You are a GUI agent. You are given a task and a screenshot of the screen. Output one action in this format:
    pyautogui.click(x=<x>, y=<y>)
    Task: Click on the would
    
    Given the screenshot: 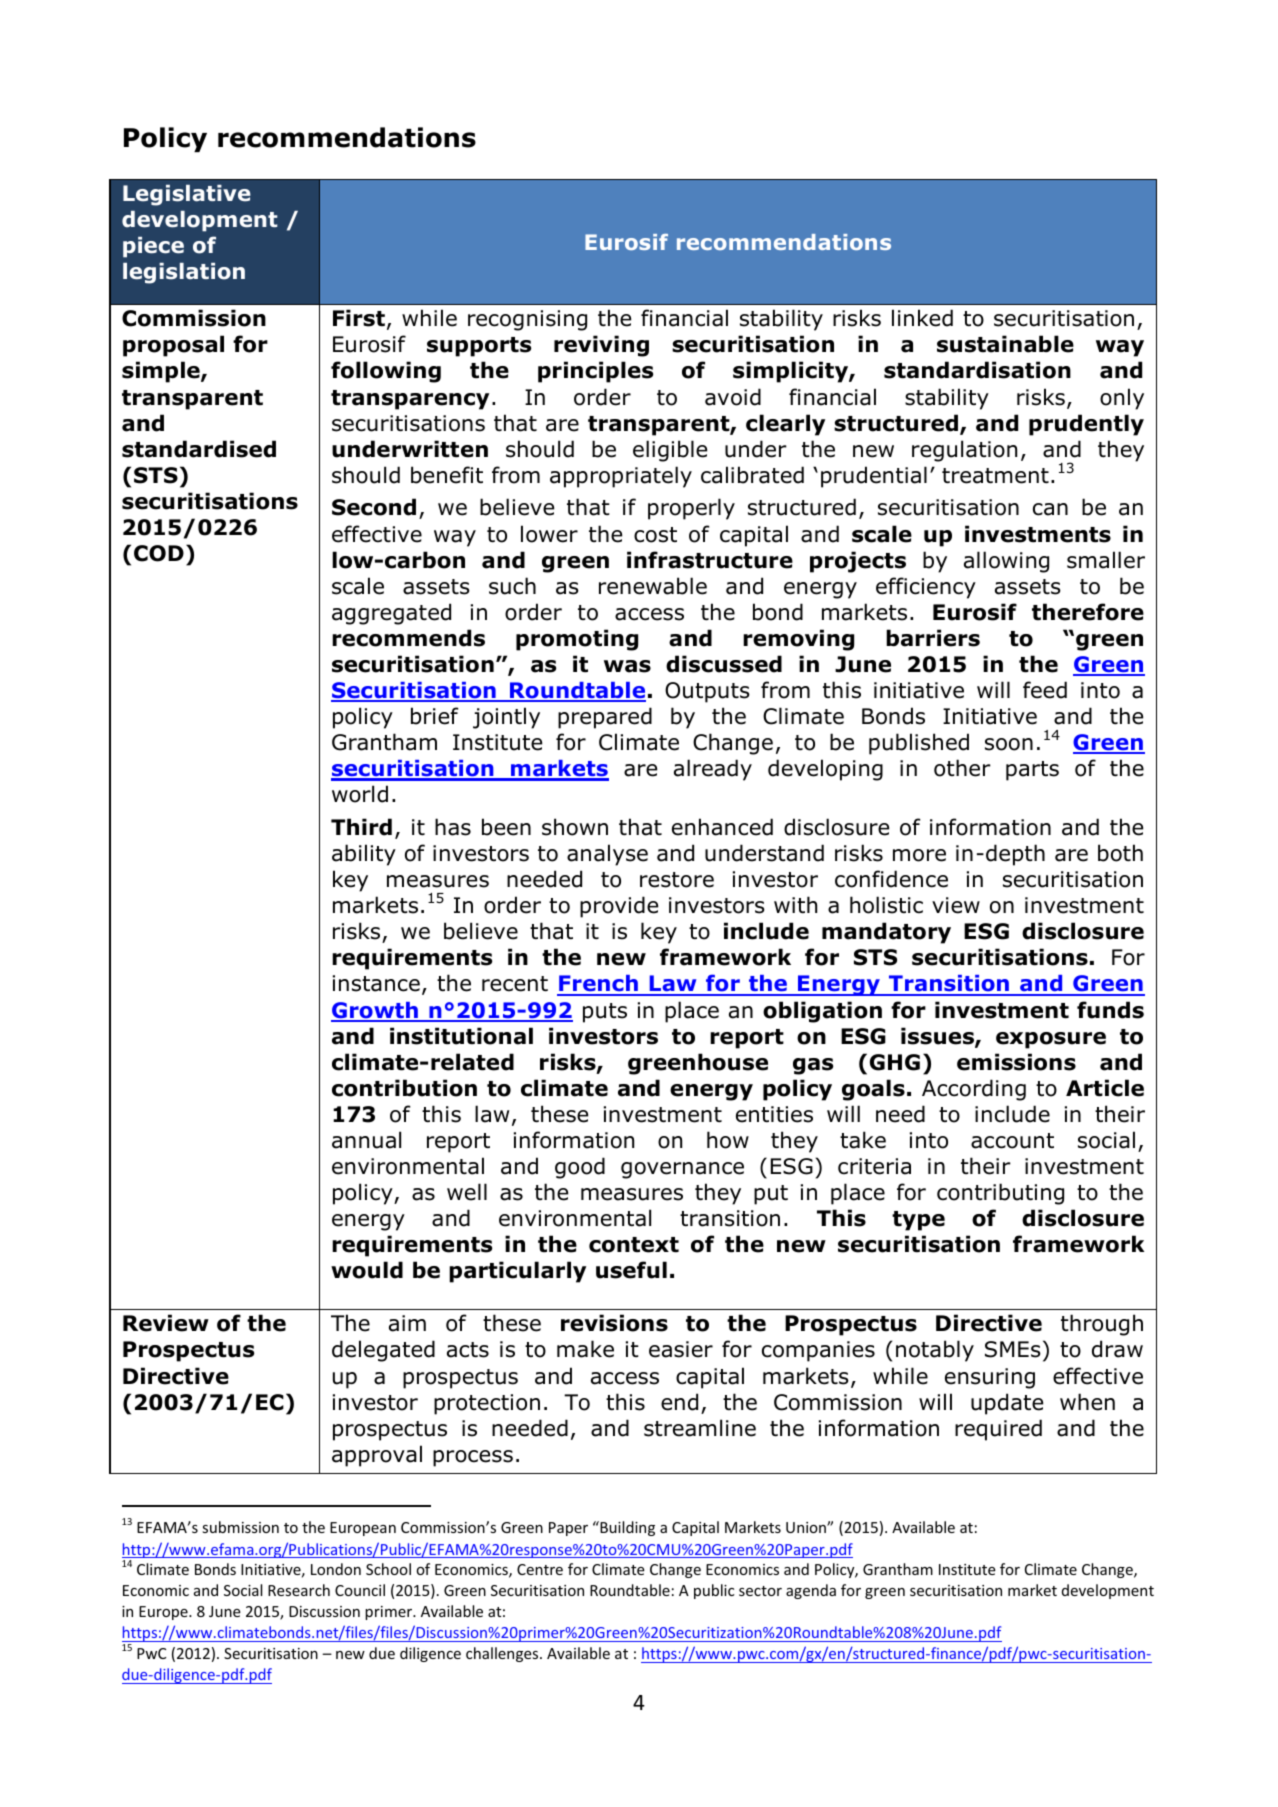 What is the action you would take?
    pyautogui.click(x=367, y=1270)
